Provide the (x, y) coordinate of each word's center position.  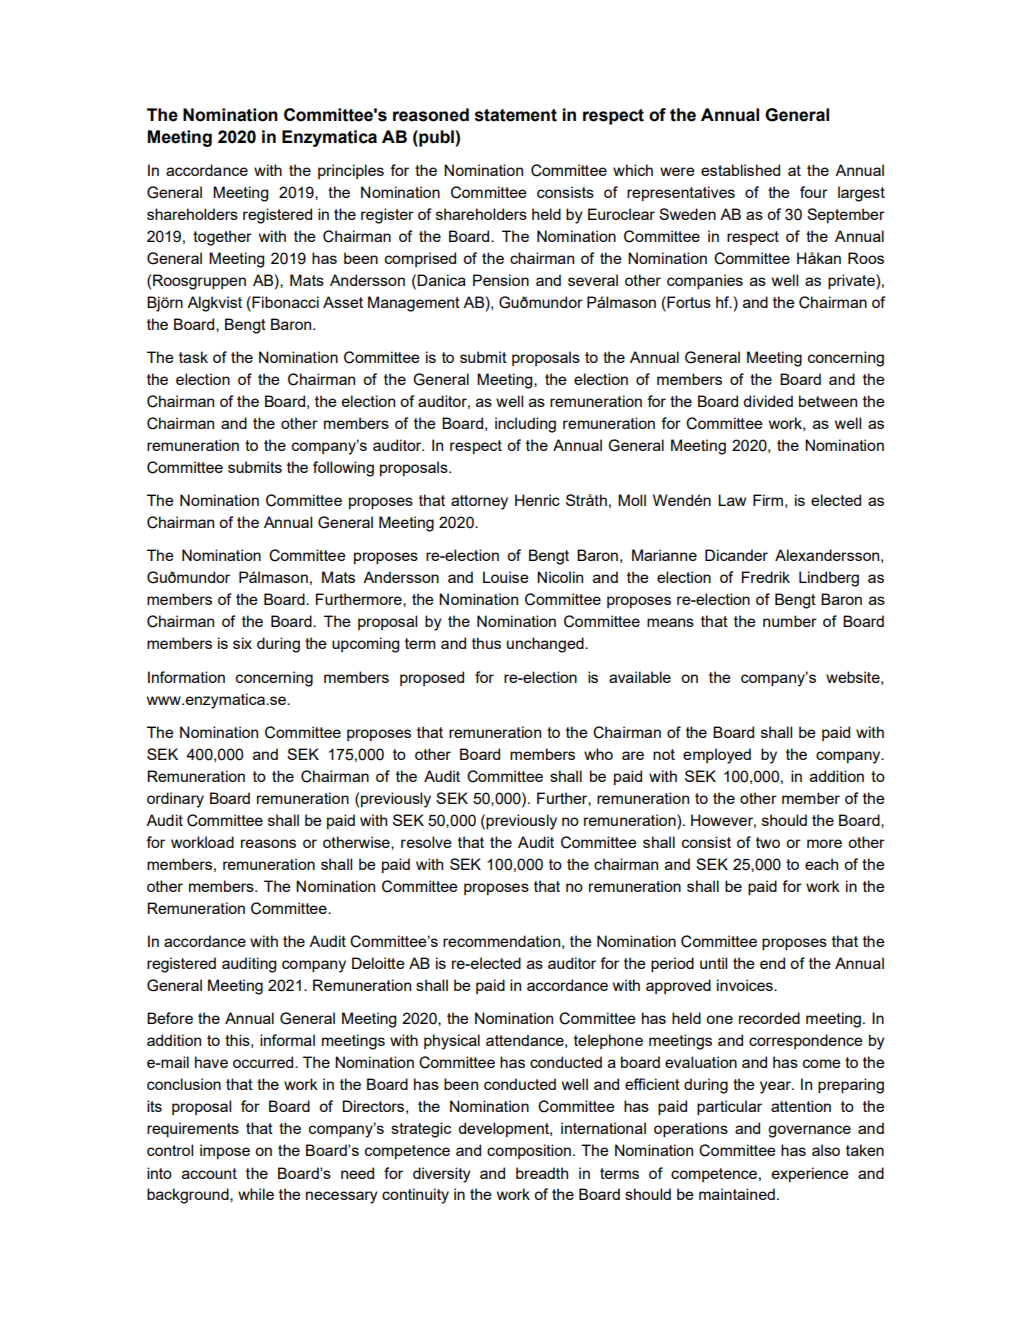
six (242, 643)
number (790, 621)
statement (516, 115)
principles (351, 171)
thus (486, 643)
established (740, 170)
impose (225, 1152)
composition (529, 1151)
